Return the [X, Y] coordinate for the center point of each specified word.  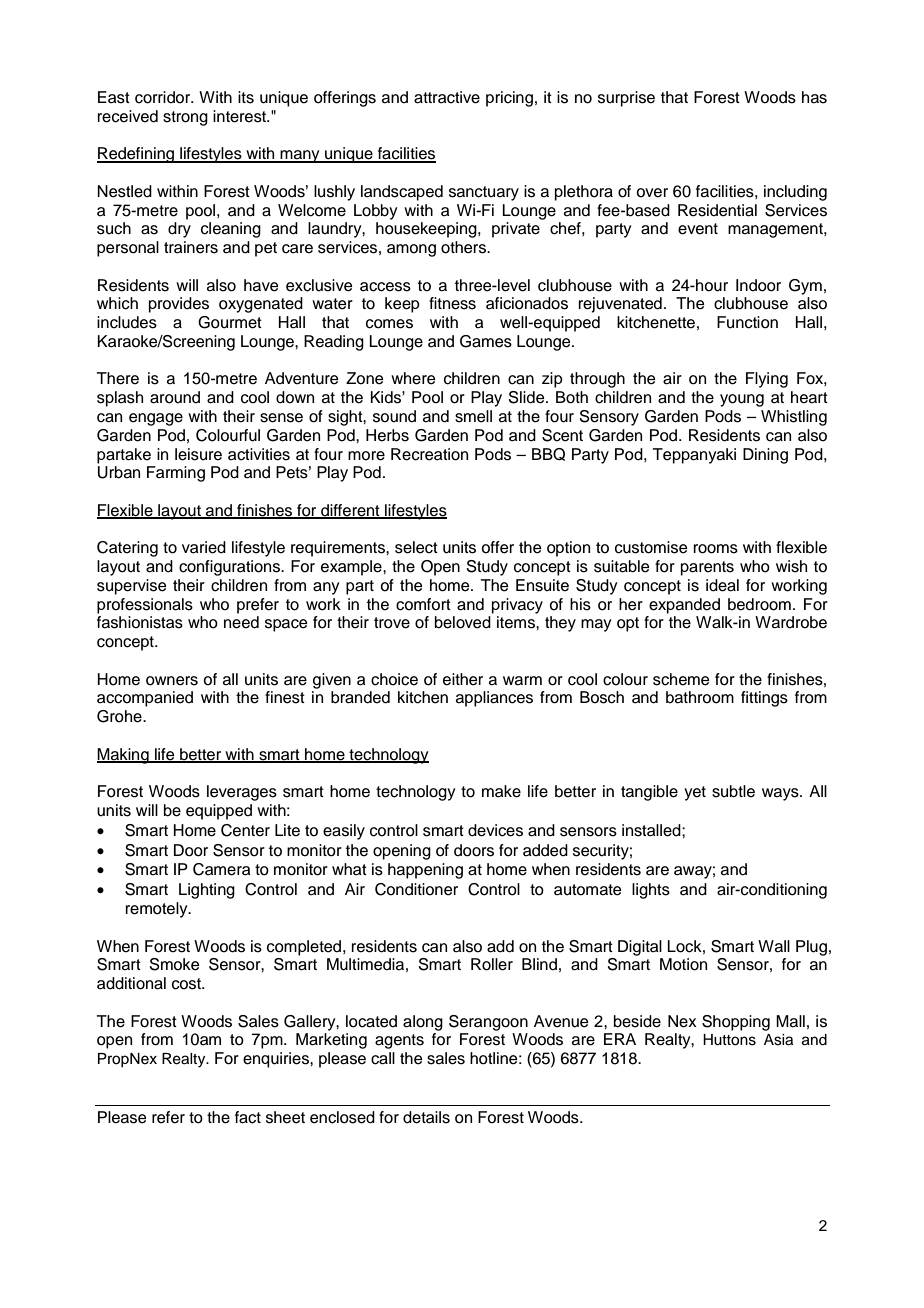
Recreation [429, 454]
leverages [242, 793]
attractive [447, 97]
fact [248, 1117]
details [426, 1117]
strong [185, 118]
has [814, 97]
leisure [198, 454]
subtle [733, 791]
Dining [765, 456]
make [501, 791]
